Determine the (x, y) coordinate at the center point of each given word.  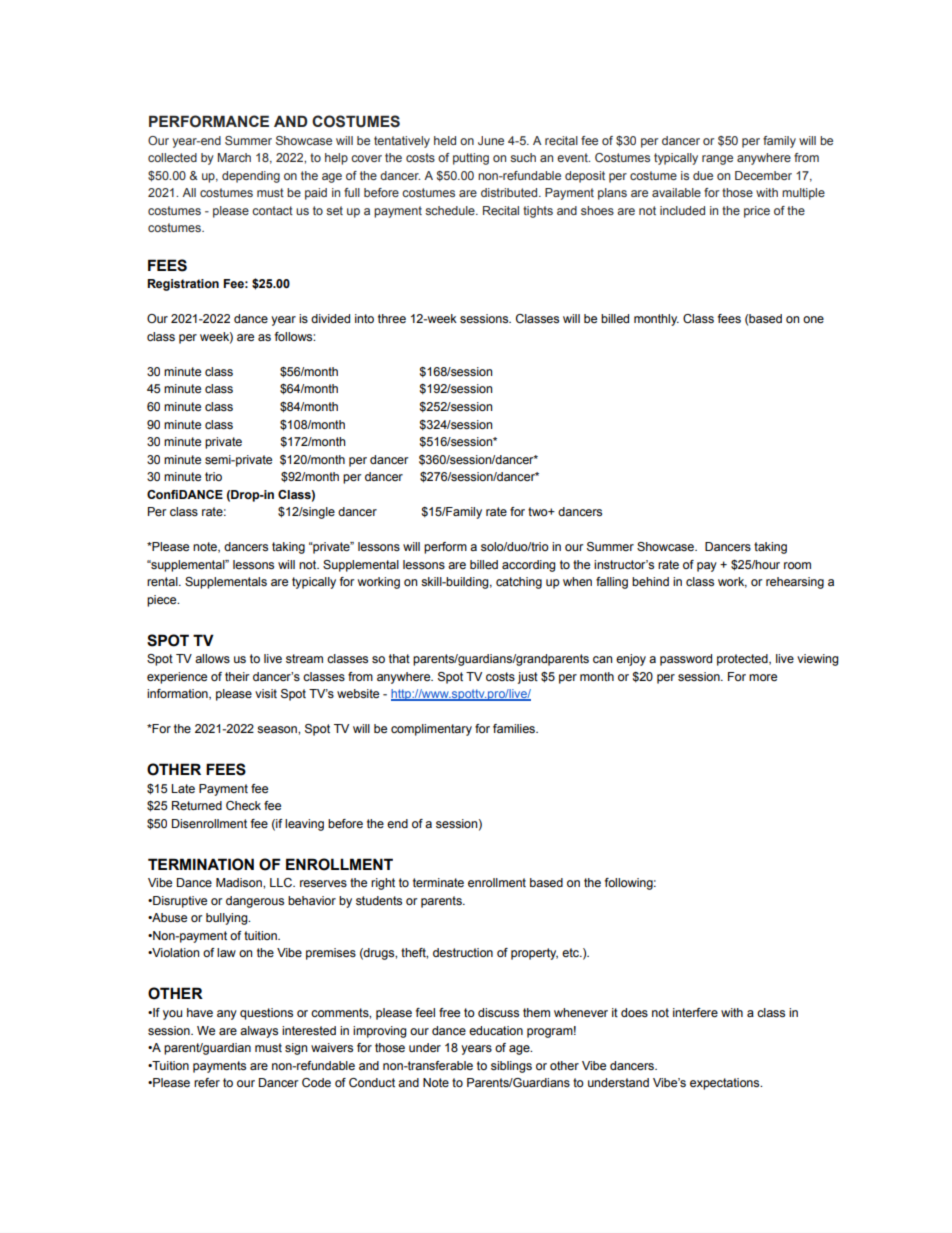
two (539, 511)
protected (743, 660)
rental (163, 581)
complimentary (431, 730)
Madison (240, 882)
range (717, 160)
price (757, 212)
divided (330, 318)
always (259, 1032)
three (392, 318)
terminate (438, 882)
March (234, 157)
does (634, 1012)
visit (266, 693)
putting (471, 159)
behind (650, 581)
